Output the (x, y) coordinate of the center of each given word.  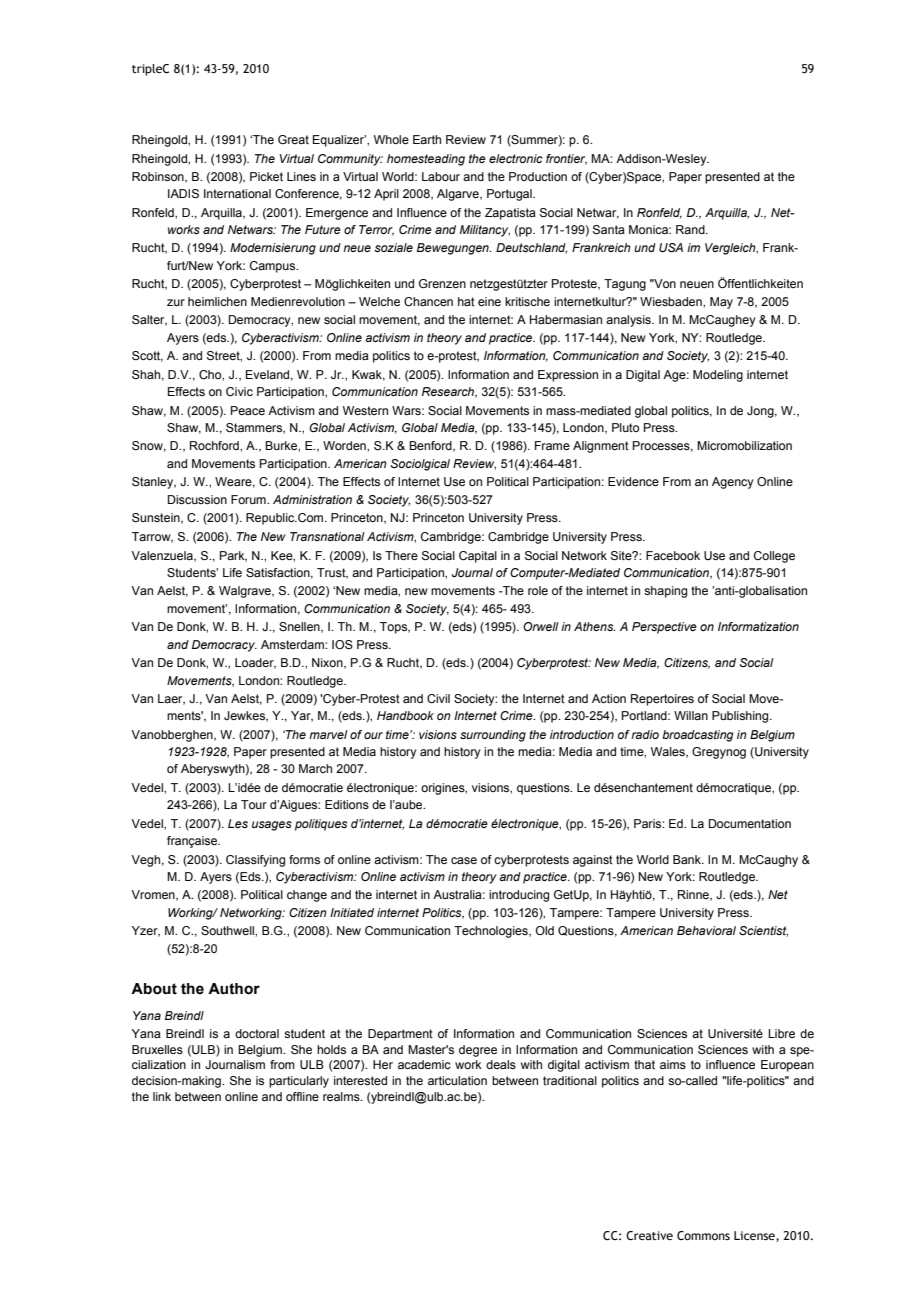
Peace (248, 410)
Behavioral (706, 930)
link (162, 1096)
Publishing (741, 717)
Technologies (492, 932)
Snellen (300, 627)
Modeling (718, 376)
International (237, 193)
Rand (691, 229)
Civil (438, 698)
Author (234, 989)
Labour (441, 176)
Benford (431, 446)
